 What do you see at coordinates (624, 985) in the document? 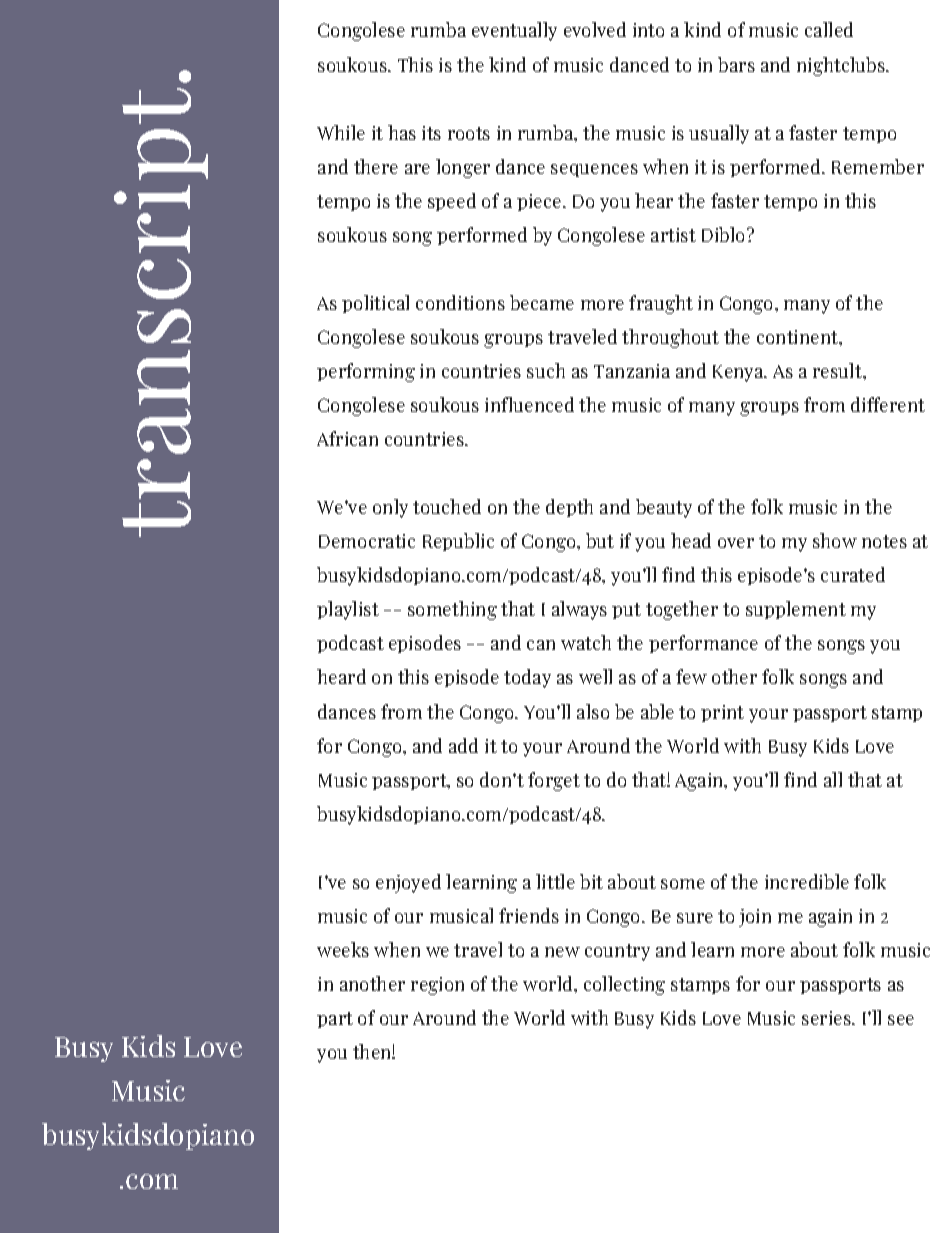
I see `collecting` at bounding box center [624, 985].
